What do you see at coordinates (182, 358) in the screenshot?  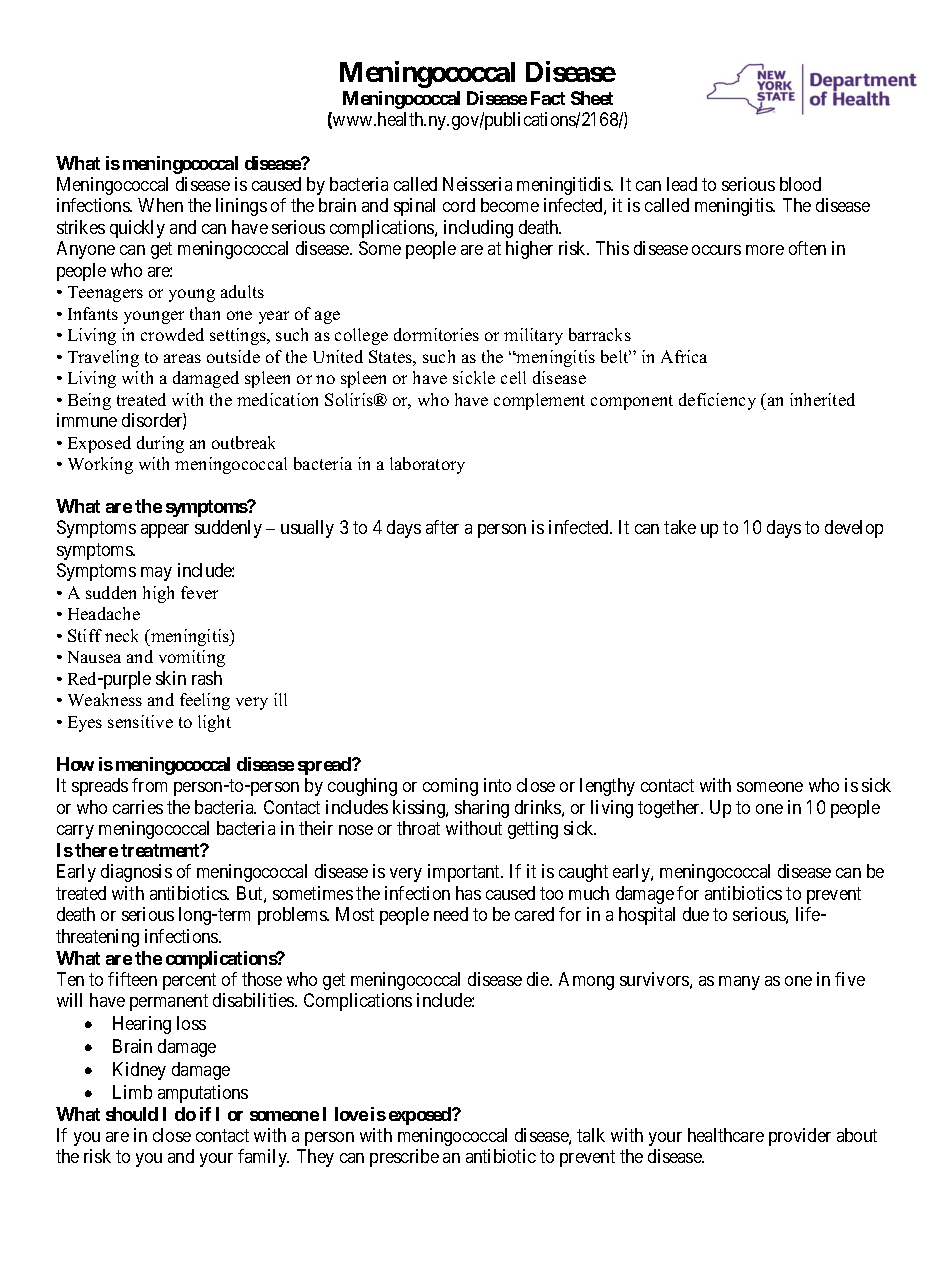 I see `areas` at bounding box center [182, 358].
